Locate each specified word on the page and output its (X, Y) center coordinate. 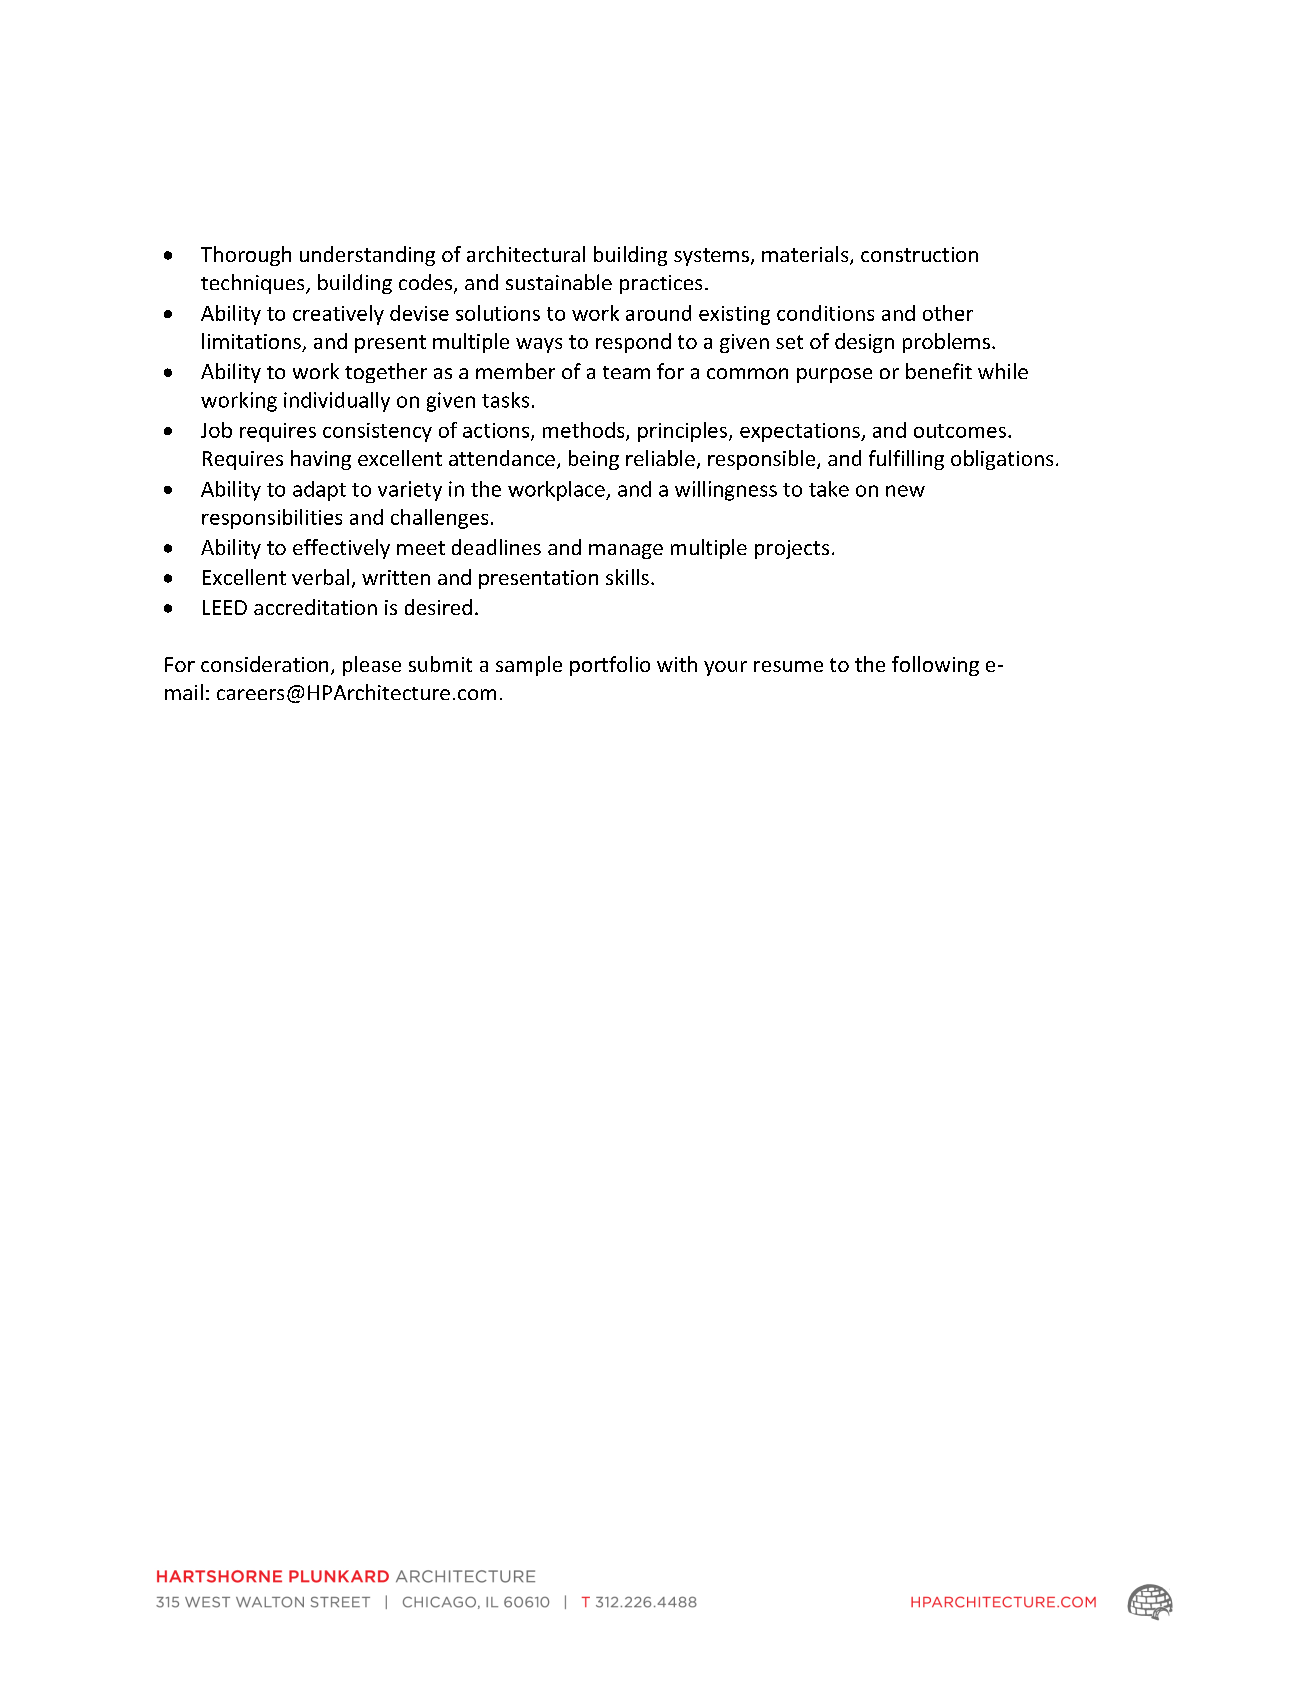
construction (919, 254)
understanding (367, 256)
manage (626, 551)
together (386, 373)
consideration (264, 664)
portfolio (610, 666)
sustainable (559, 282)
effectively (341, 549)
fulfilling (906, 460)
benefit (939, 371)
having (321, 460)
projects (792, 549)
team (626, 372)
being (594, 460)
